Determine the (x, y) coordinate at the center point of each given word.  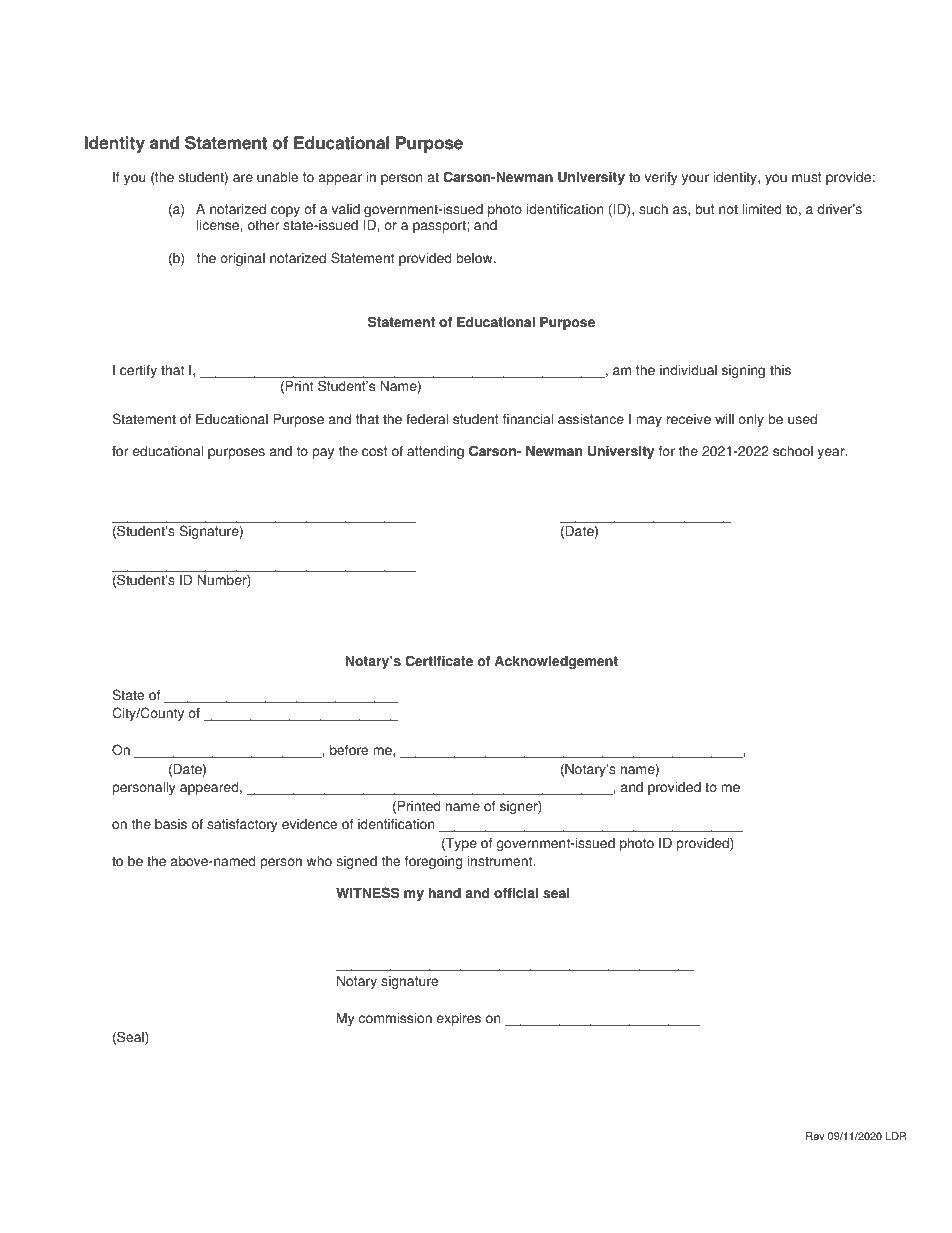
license (219, 225)
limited (761, 209)
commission (395, 1018)
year (832, 453)
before (349, 750)
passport (440, 226)
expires (459, 1019)
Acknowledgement (556, 662)
